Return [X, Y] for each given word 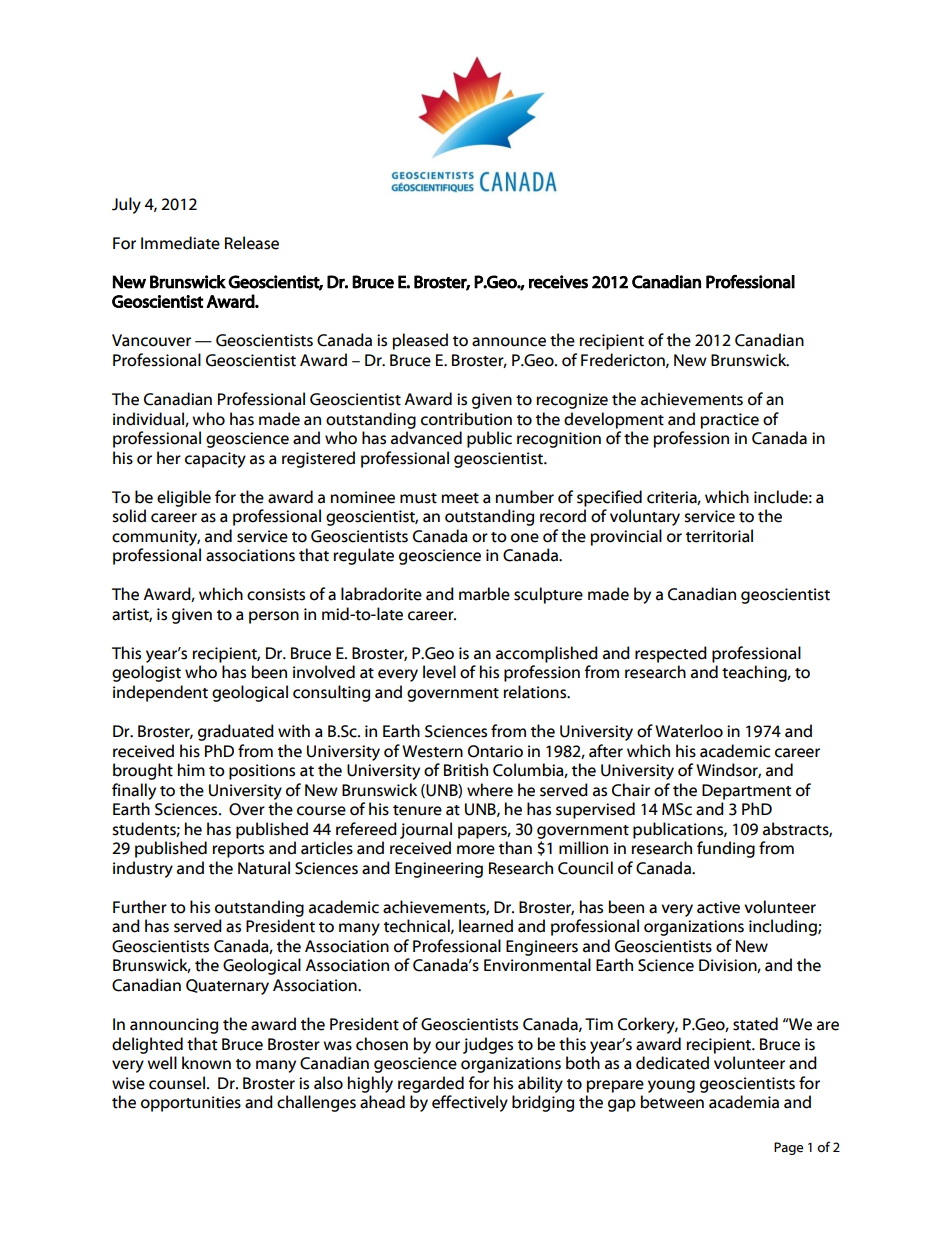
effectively [470, 1103]
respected [671, 654]
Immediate [180, 243]
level [439, 672]
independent [160, 693]
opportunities [191, 1104]
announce [509, 342]
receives [558, 282]
